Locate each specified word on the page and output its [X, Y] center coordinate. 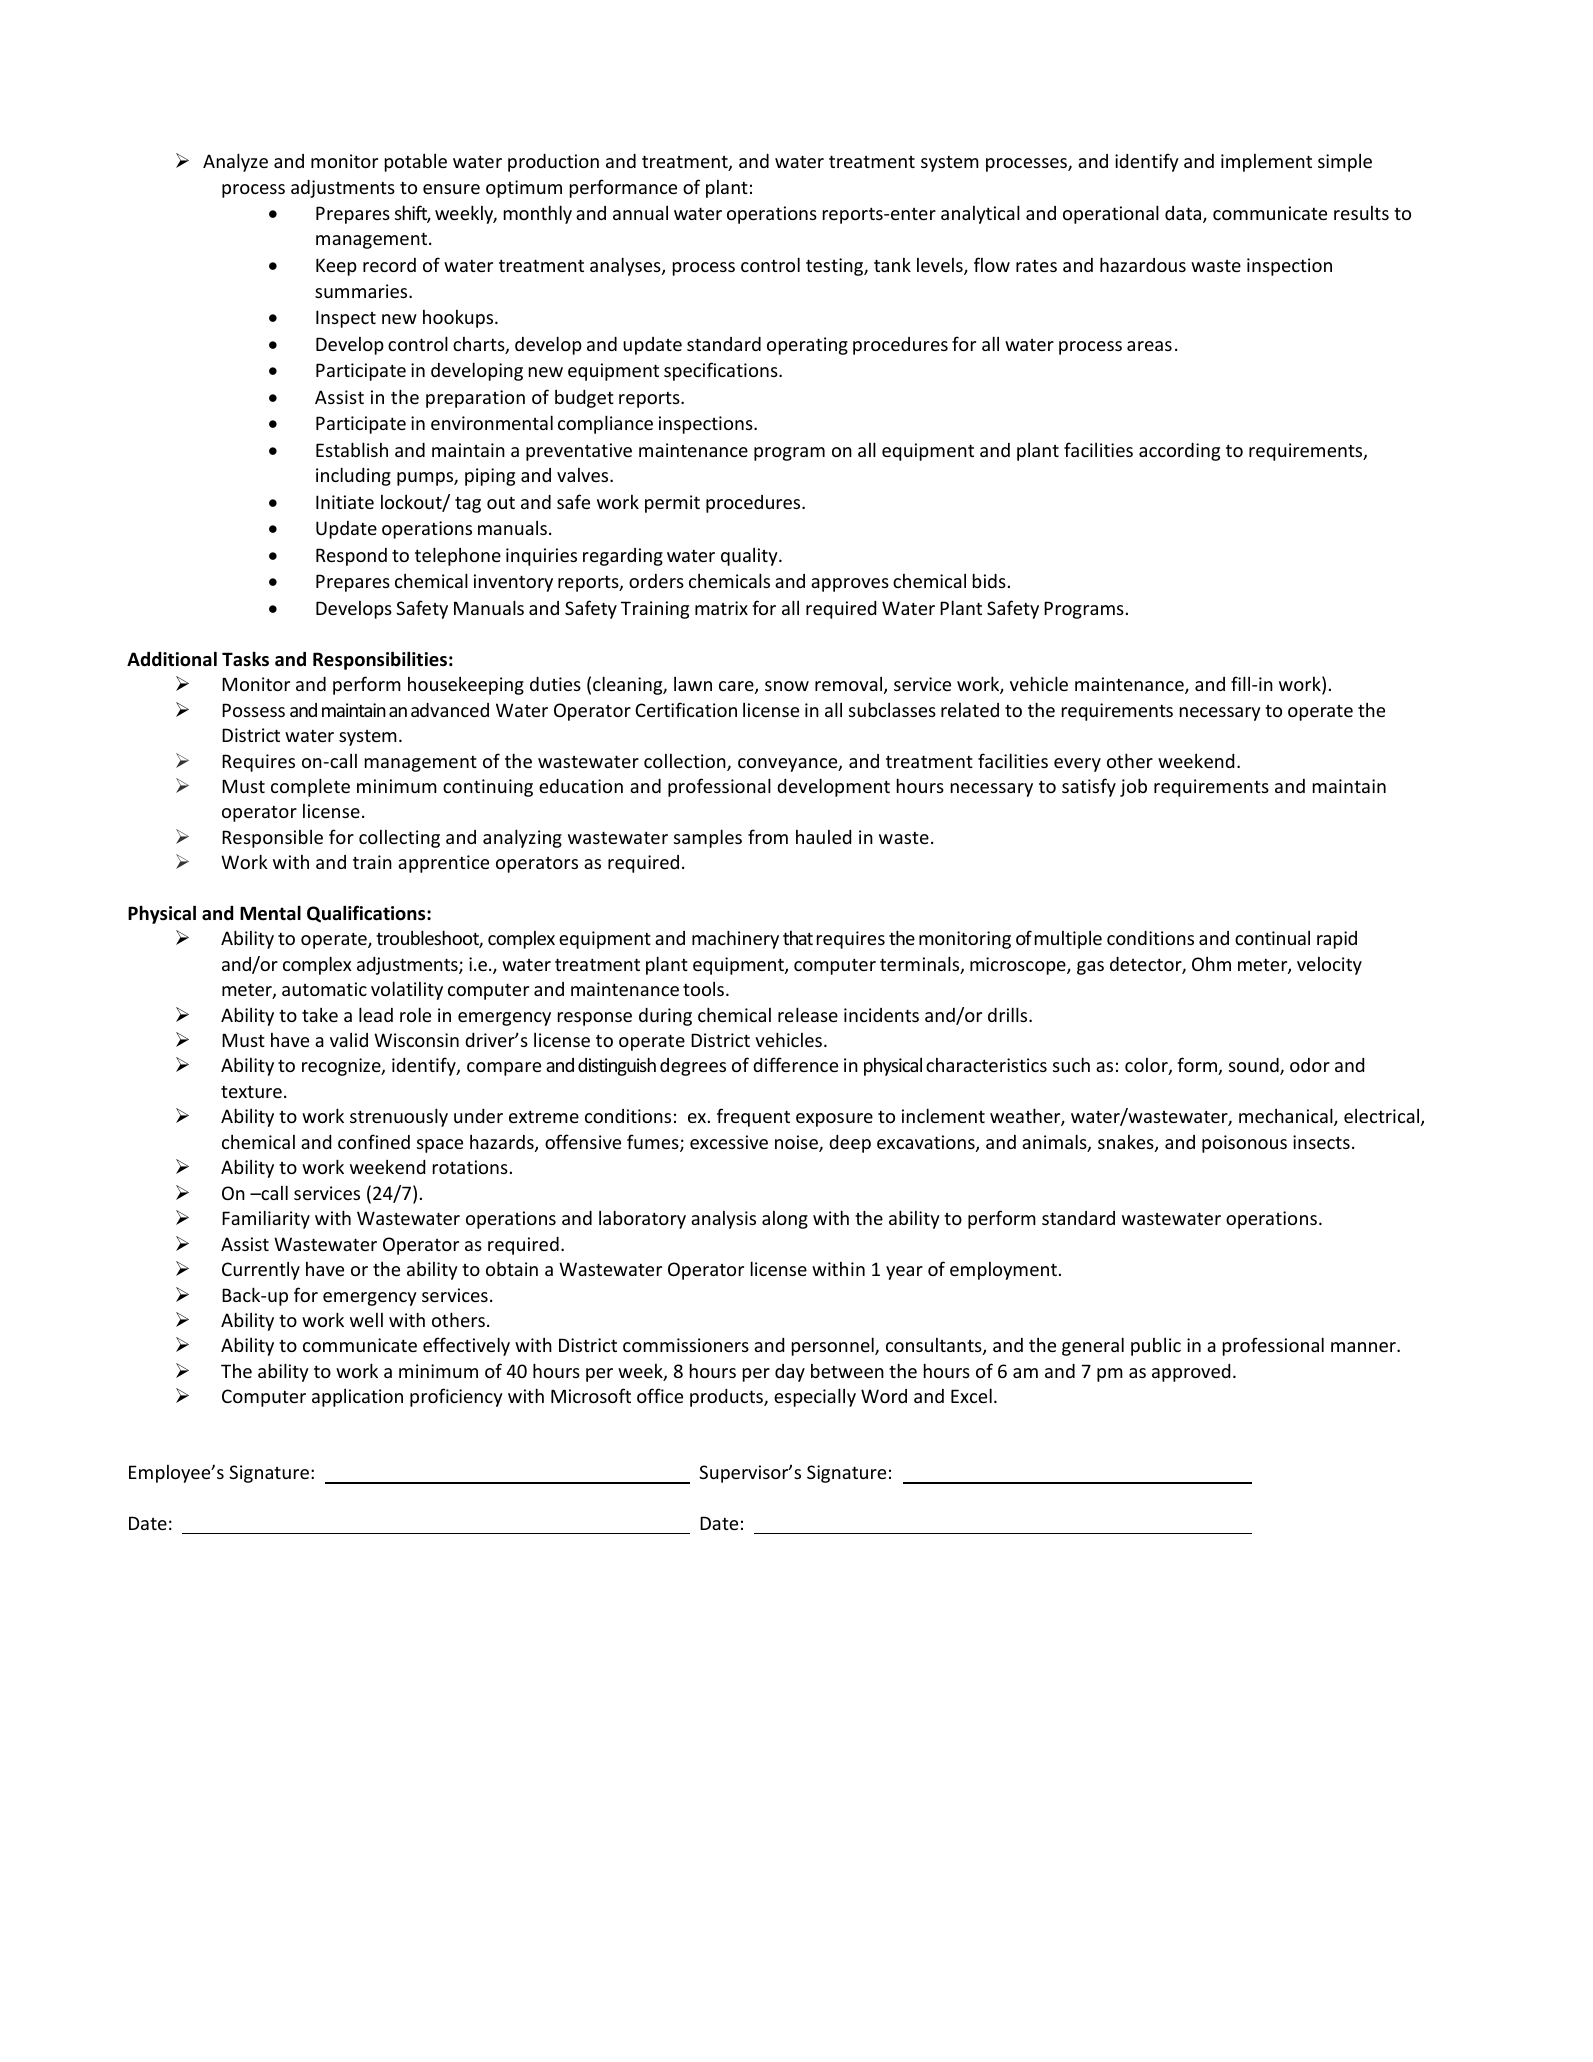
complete [310, 787]
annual [640, 213]
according [1179, 452]
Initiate [345, 502]
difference [795, 1064]
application [357, 1398]
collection [686, 762]
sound [1255, 1066]
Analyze [235, 162]
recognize [342, 1067]
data [1184, 214]
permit [672, 504]
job [1133, 787]
